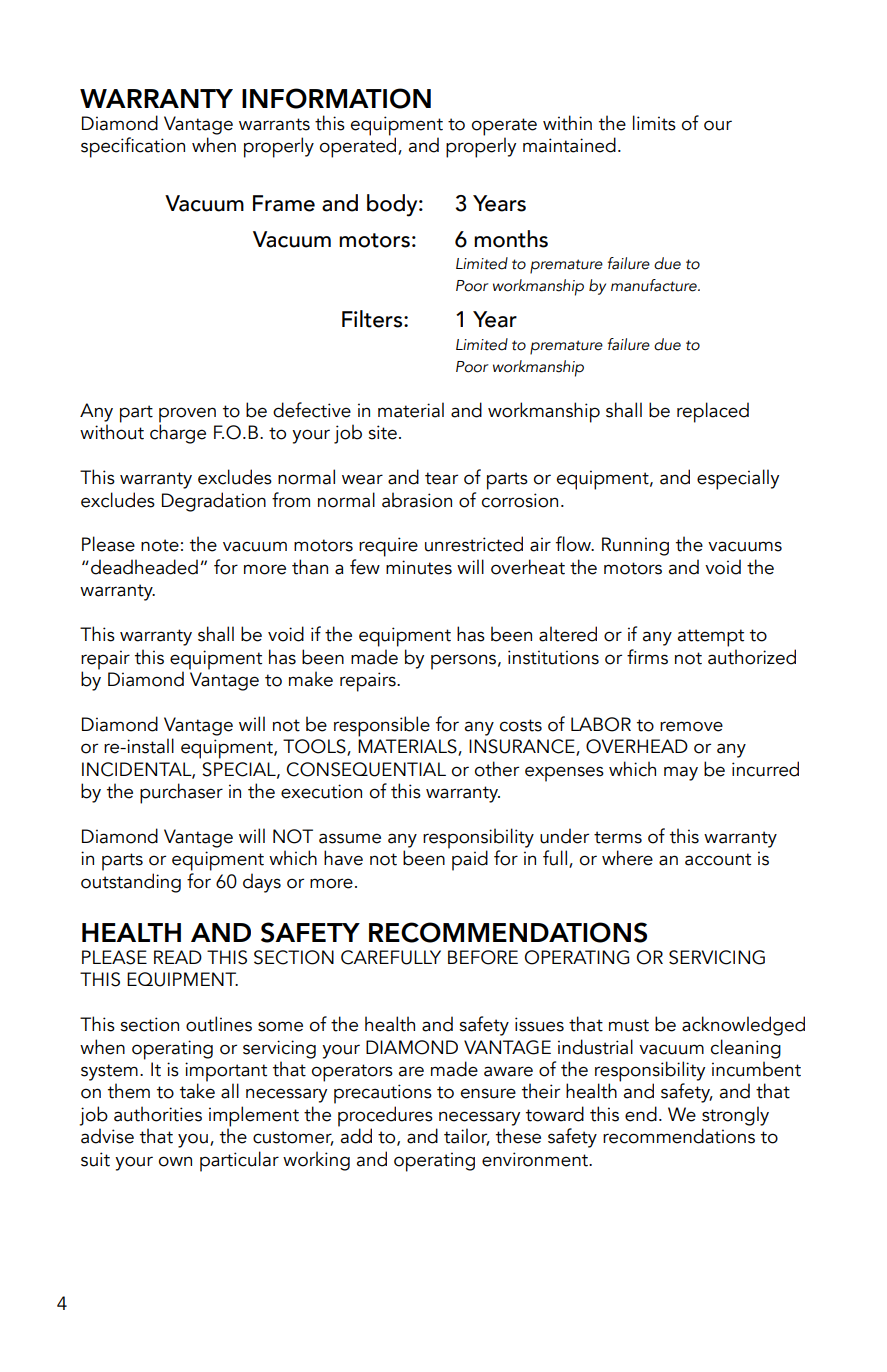  I want to click on account, so click(718, 859).
